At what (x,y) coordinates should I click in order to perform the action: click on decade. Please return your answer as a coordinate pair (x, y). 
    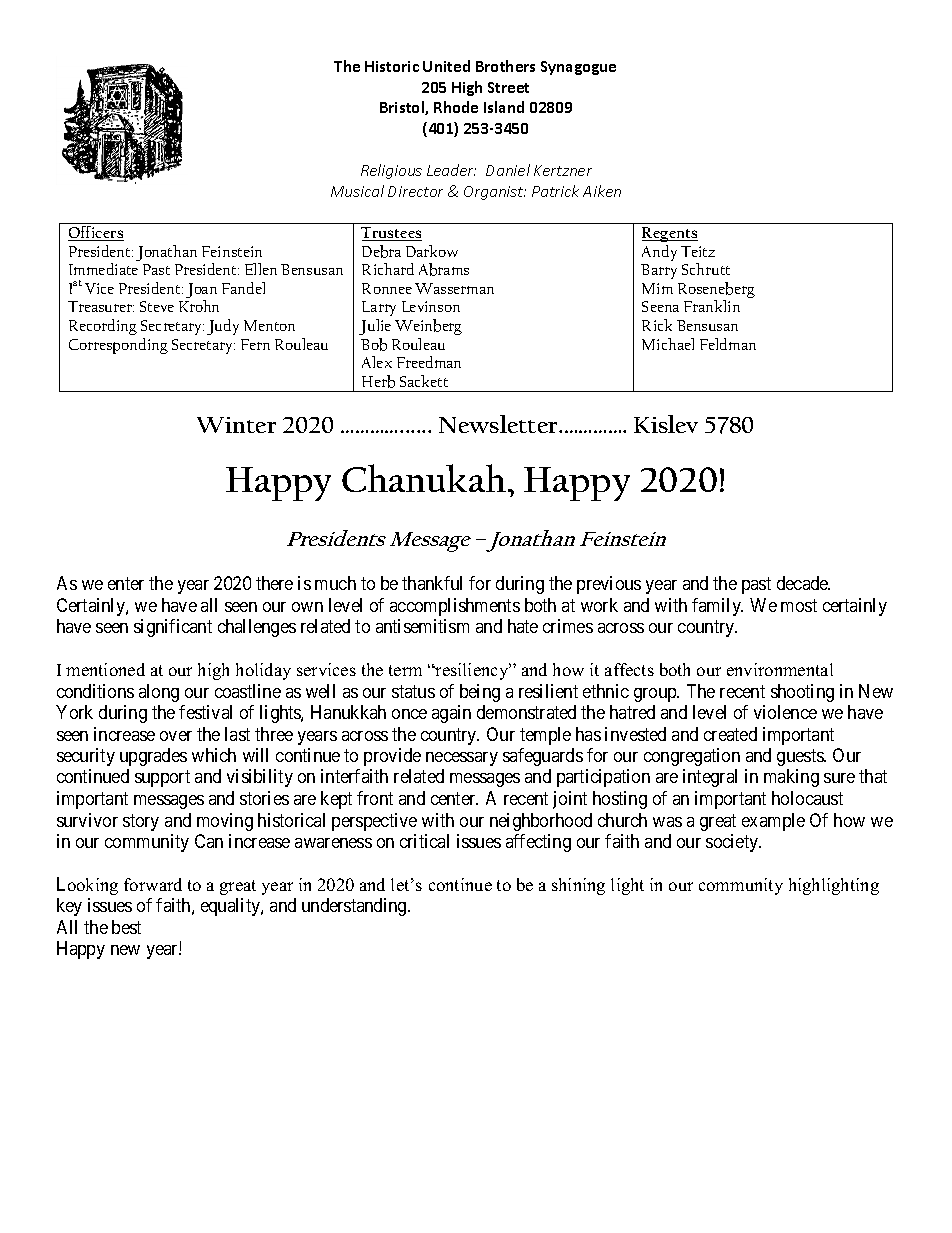
    Looking at the image, I should click on (803, 583).
